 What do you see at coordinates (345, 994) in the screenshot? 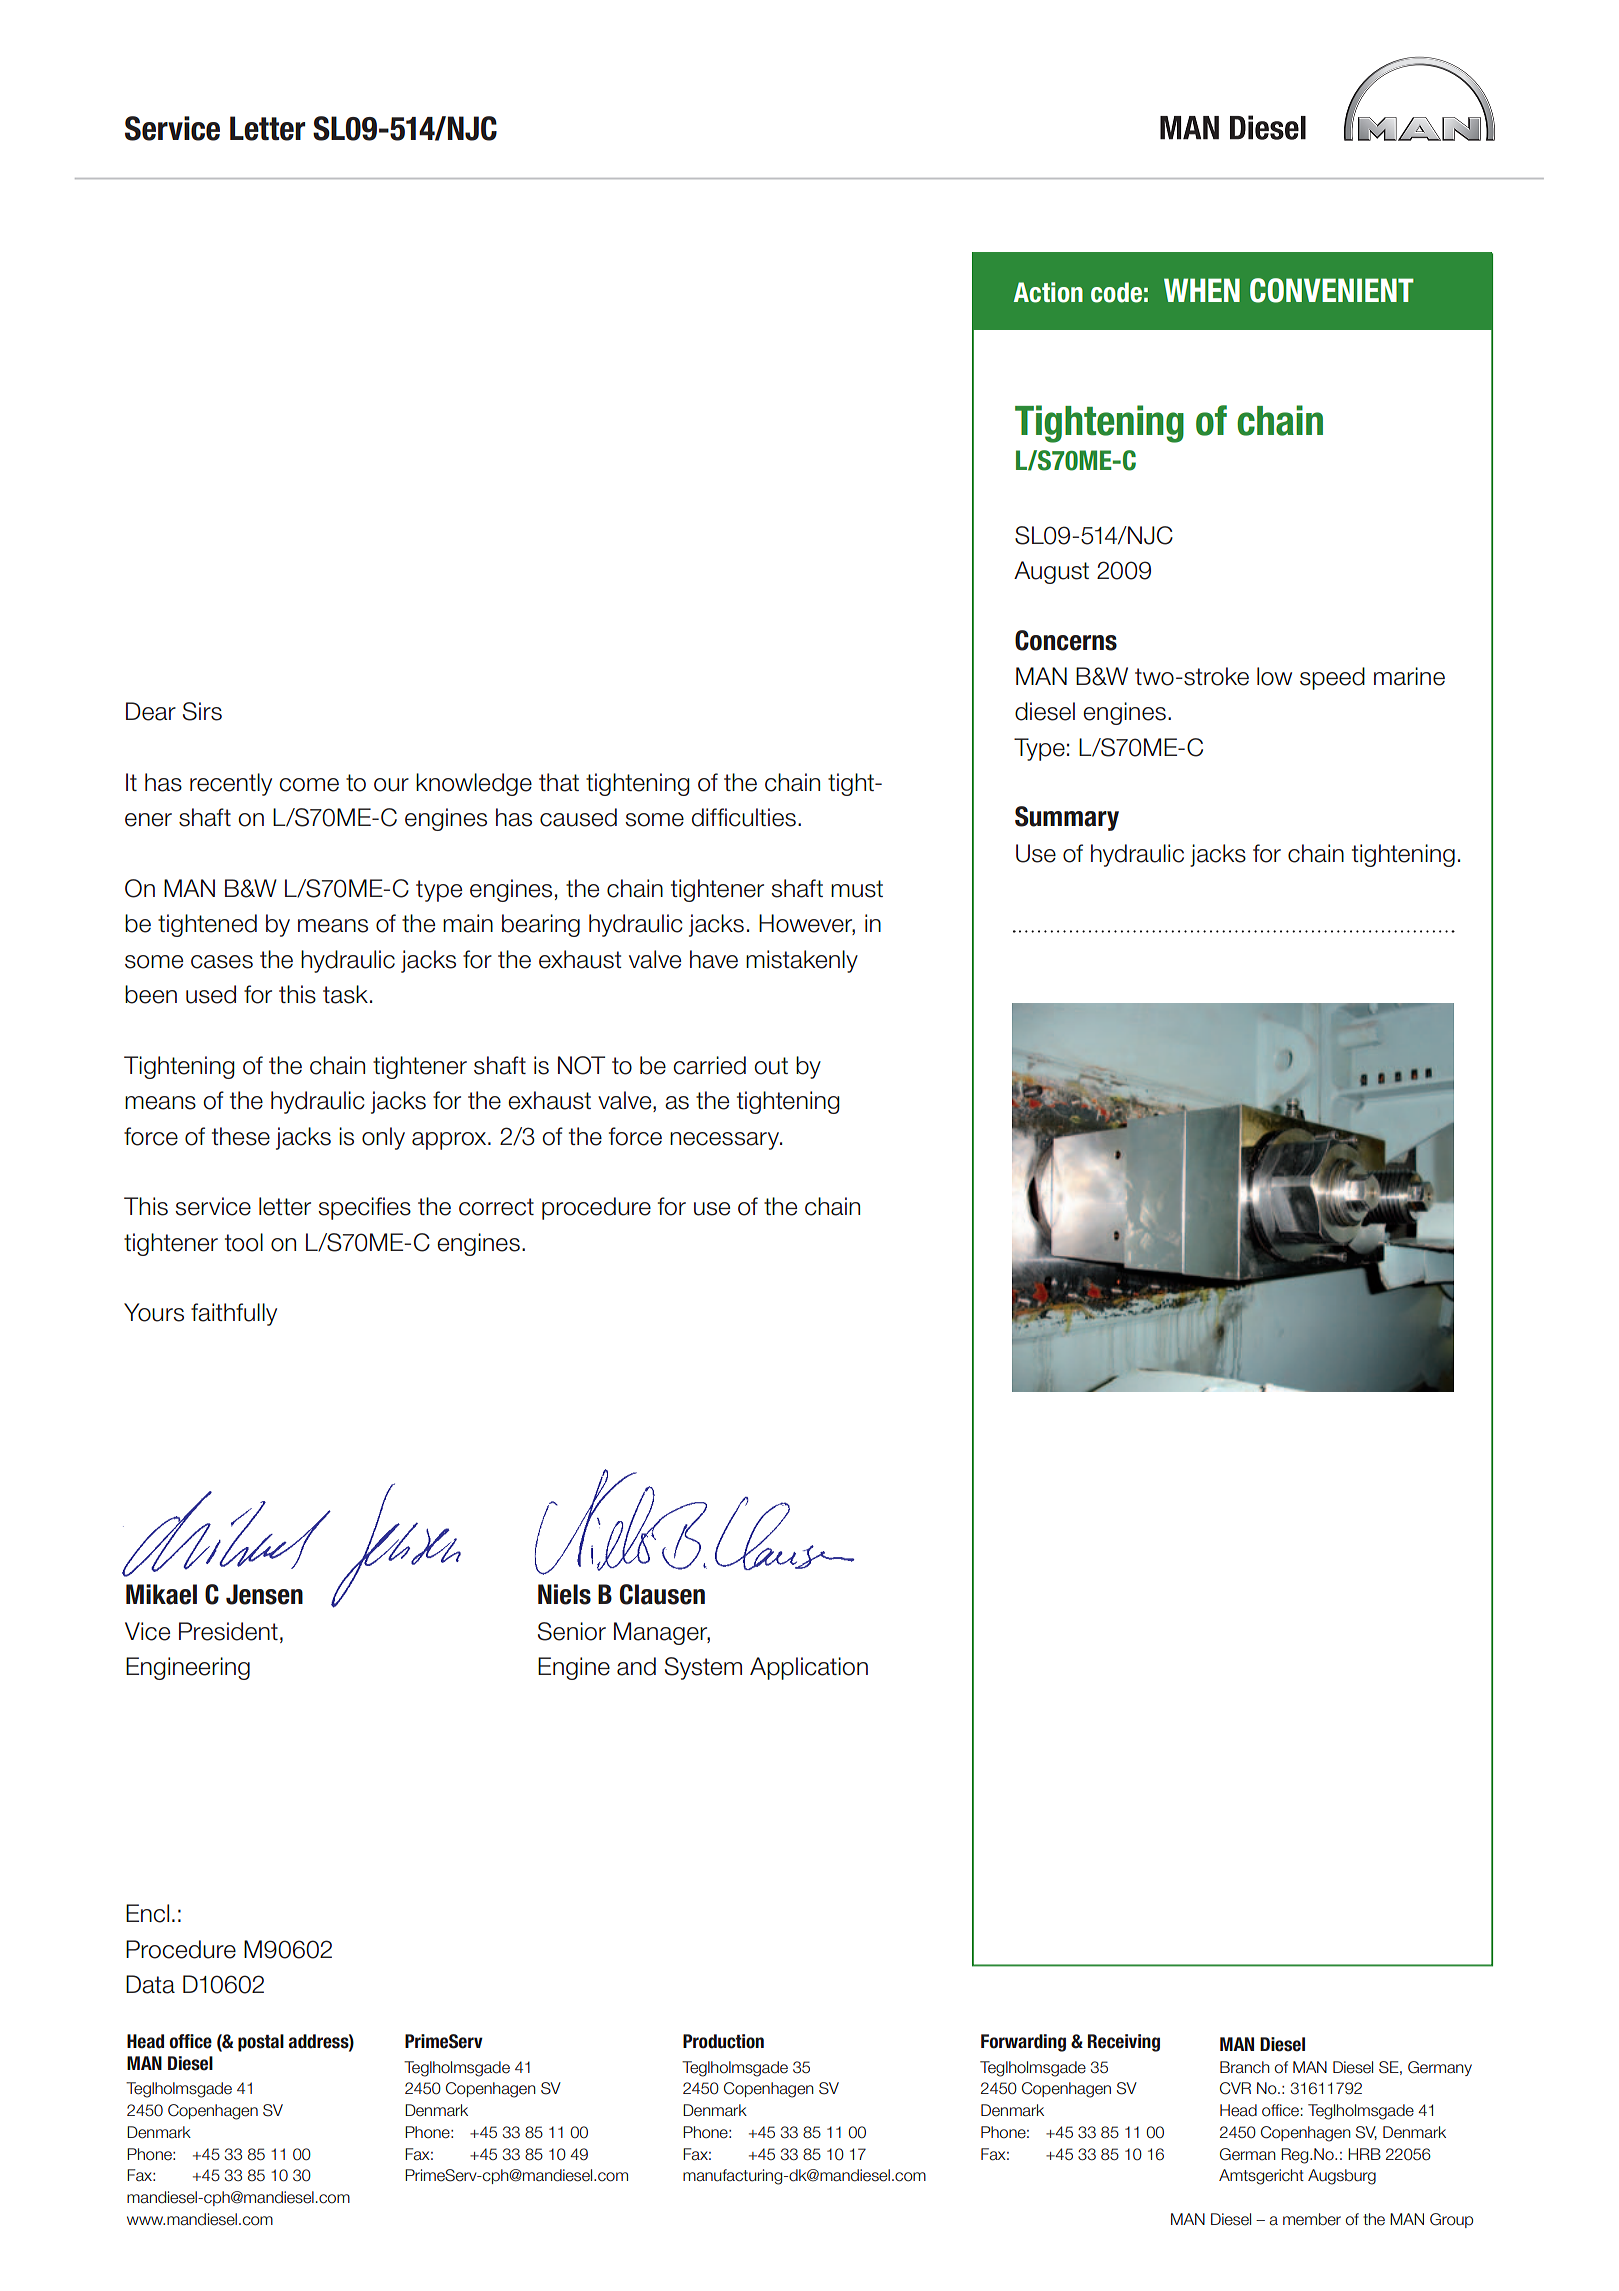
I see `task` at bounding box center [345, 994].
